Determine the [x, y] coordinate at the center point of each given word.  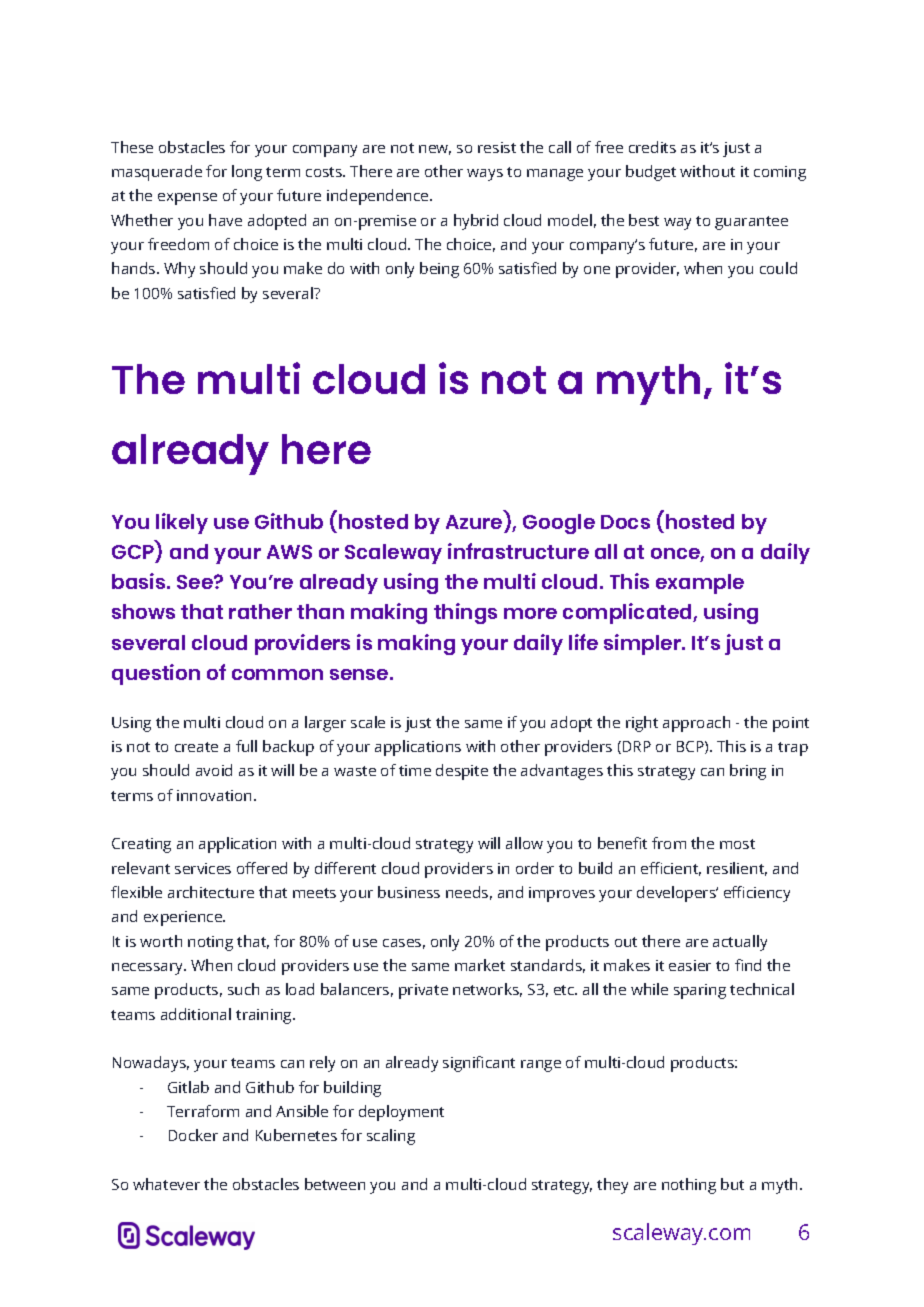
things [465, 613]
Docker [193, 1135]
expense [187, 199]
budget [651, 173]
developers [677, 894]
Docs [625, 522]
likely [182, 523]
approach [696, 724]
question [156, 674]
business [409, 892]
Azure [474, 522]
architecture [211, 892]
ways [485, 175]
